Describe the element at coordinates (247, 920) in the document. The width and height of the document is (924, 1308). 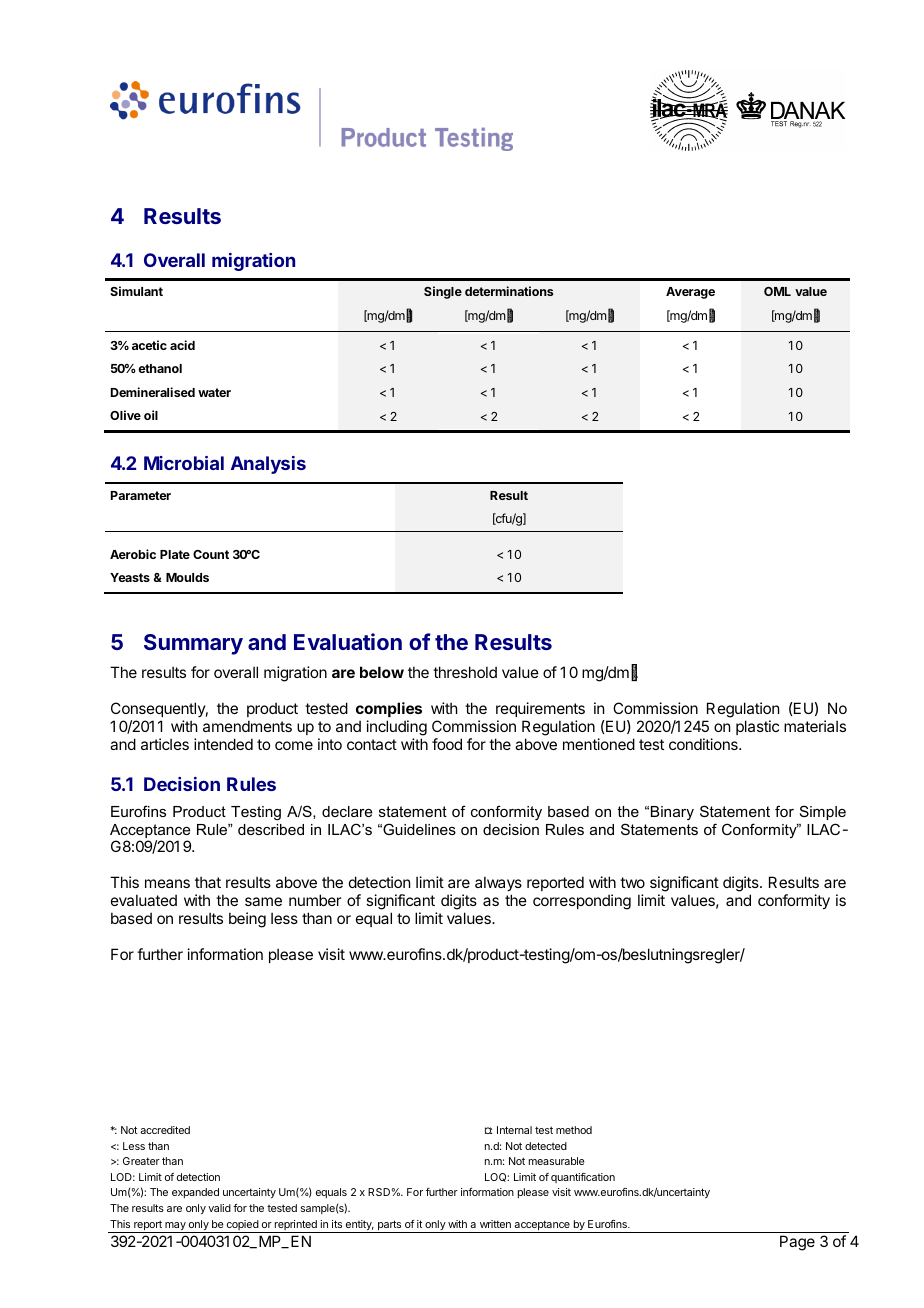
I see `being` at that location.
